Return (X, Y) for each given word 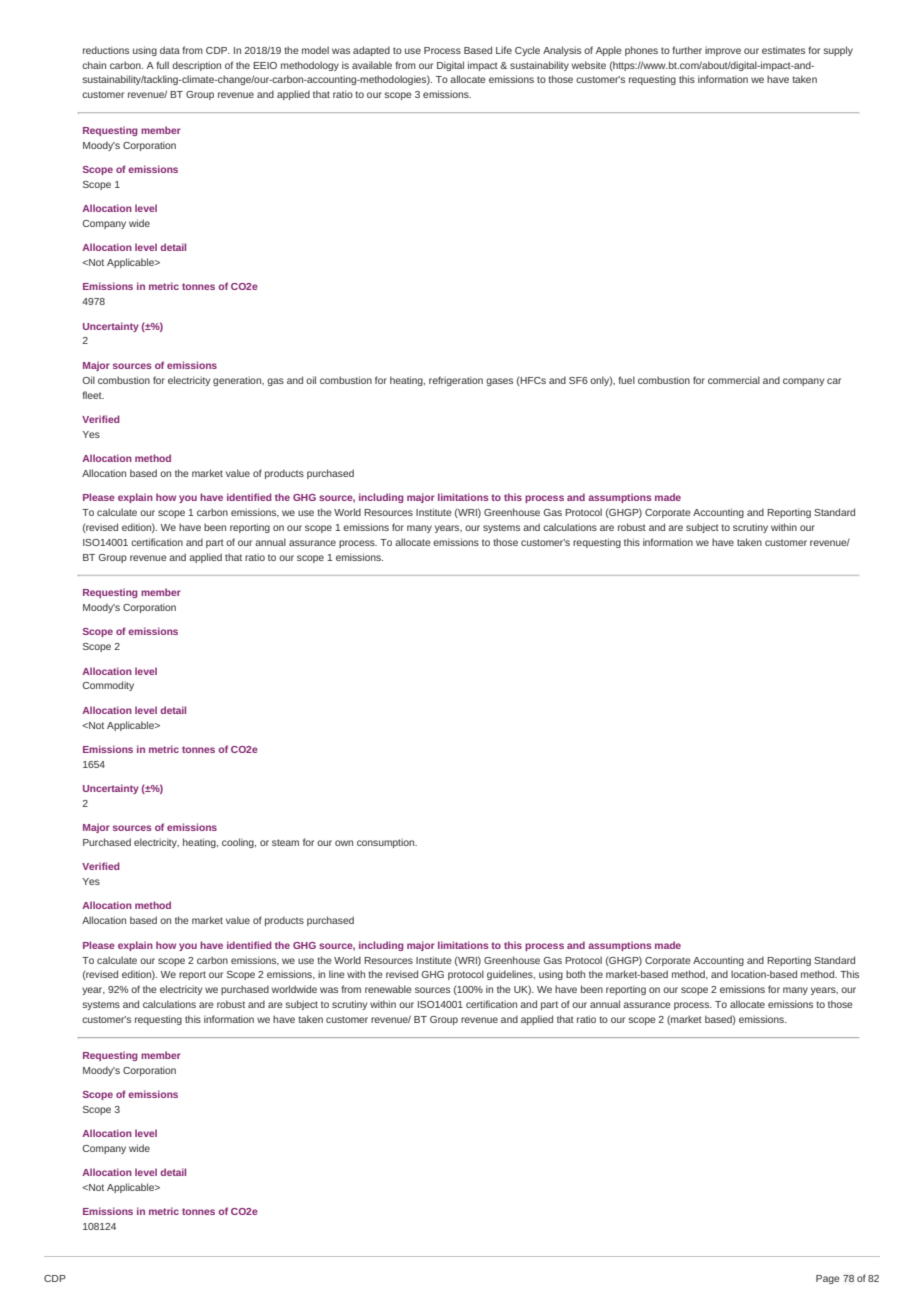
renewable (388, 989)
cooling (239, 843)
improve (723, 51)
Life (504, 50)
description (196, 66)
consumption (387, 843)
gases (499, 382)
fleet (93, 395)
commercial (734, 380)
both (575, 974)
